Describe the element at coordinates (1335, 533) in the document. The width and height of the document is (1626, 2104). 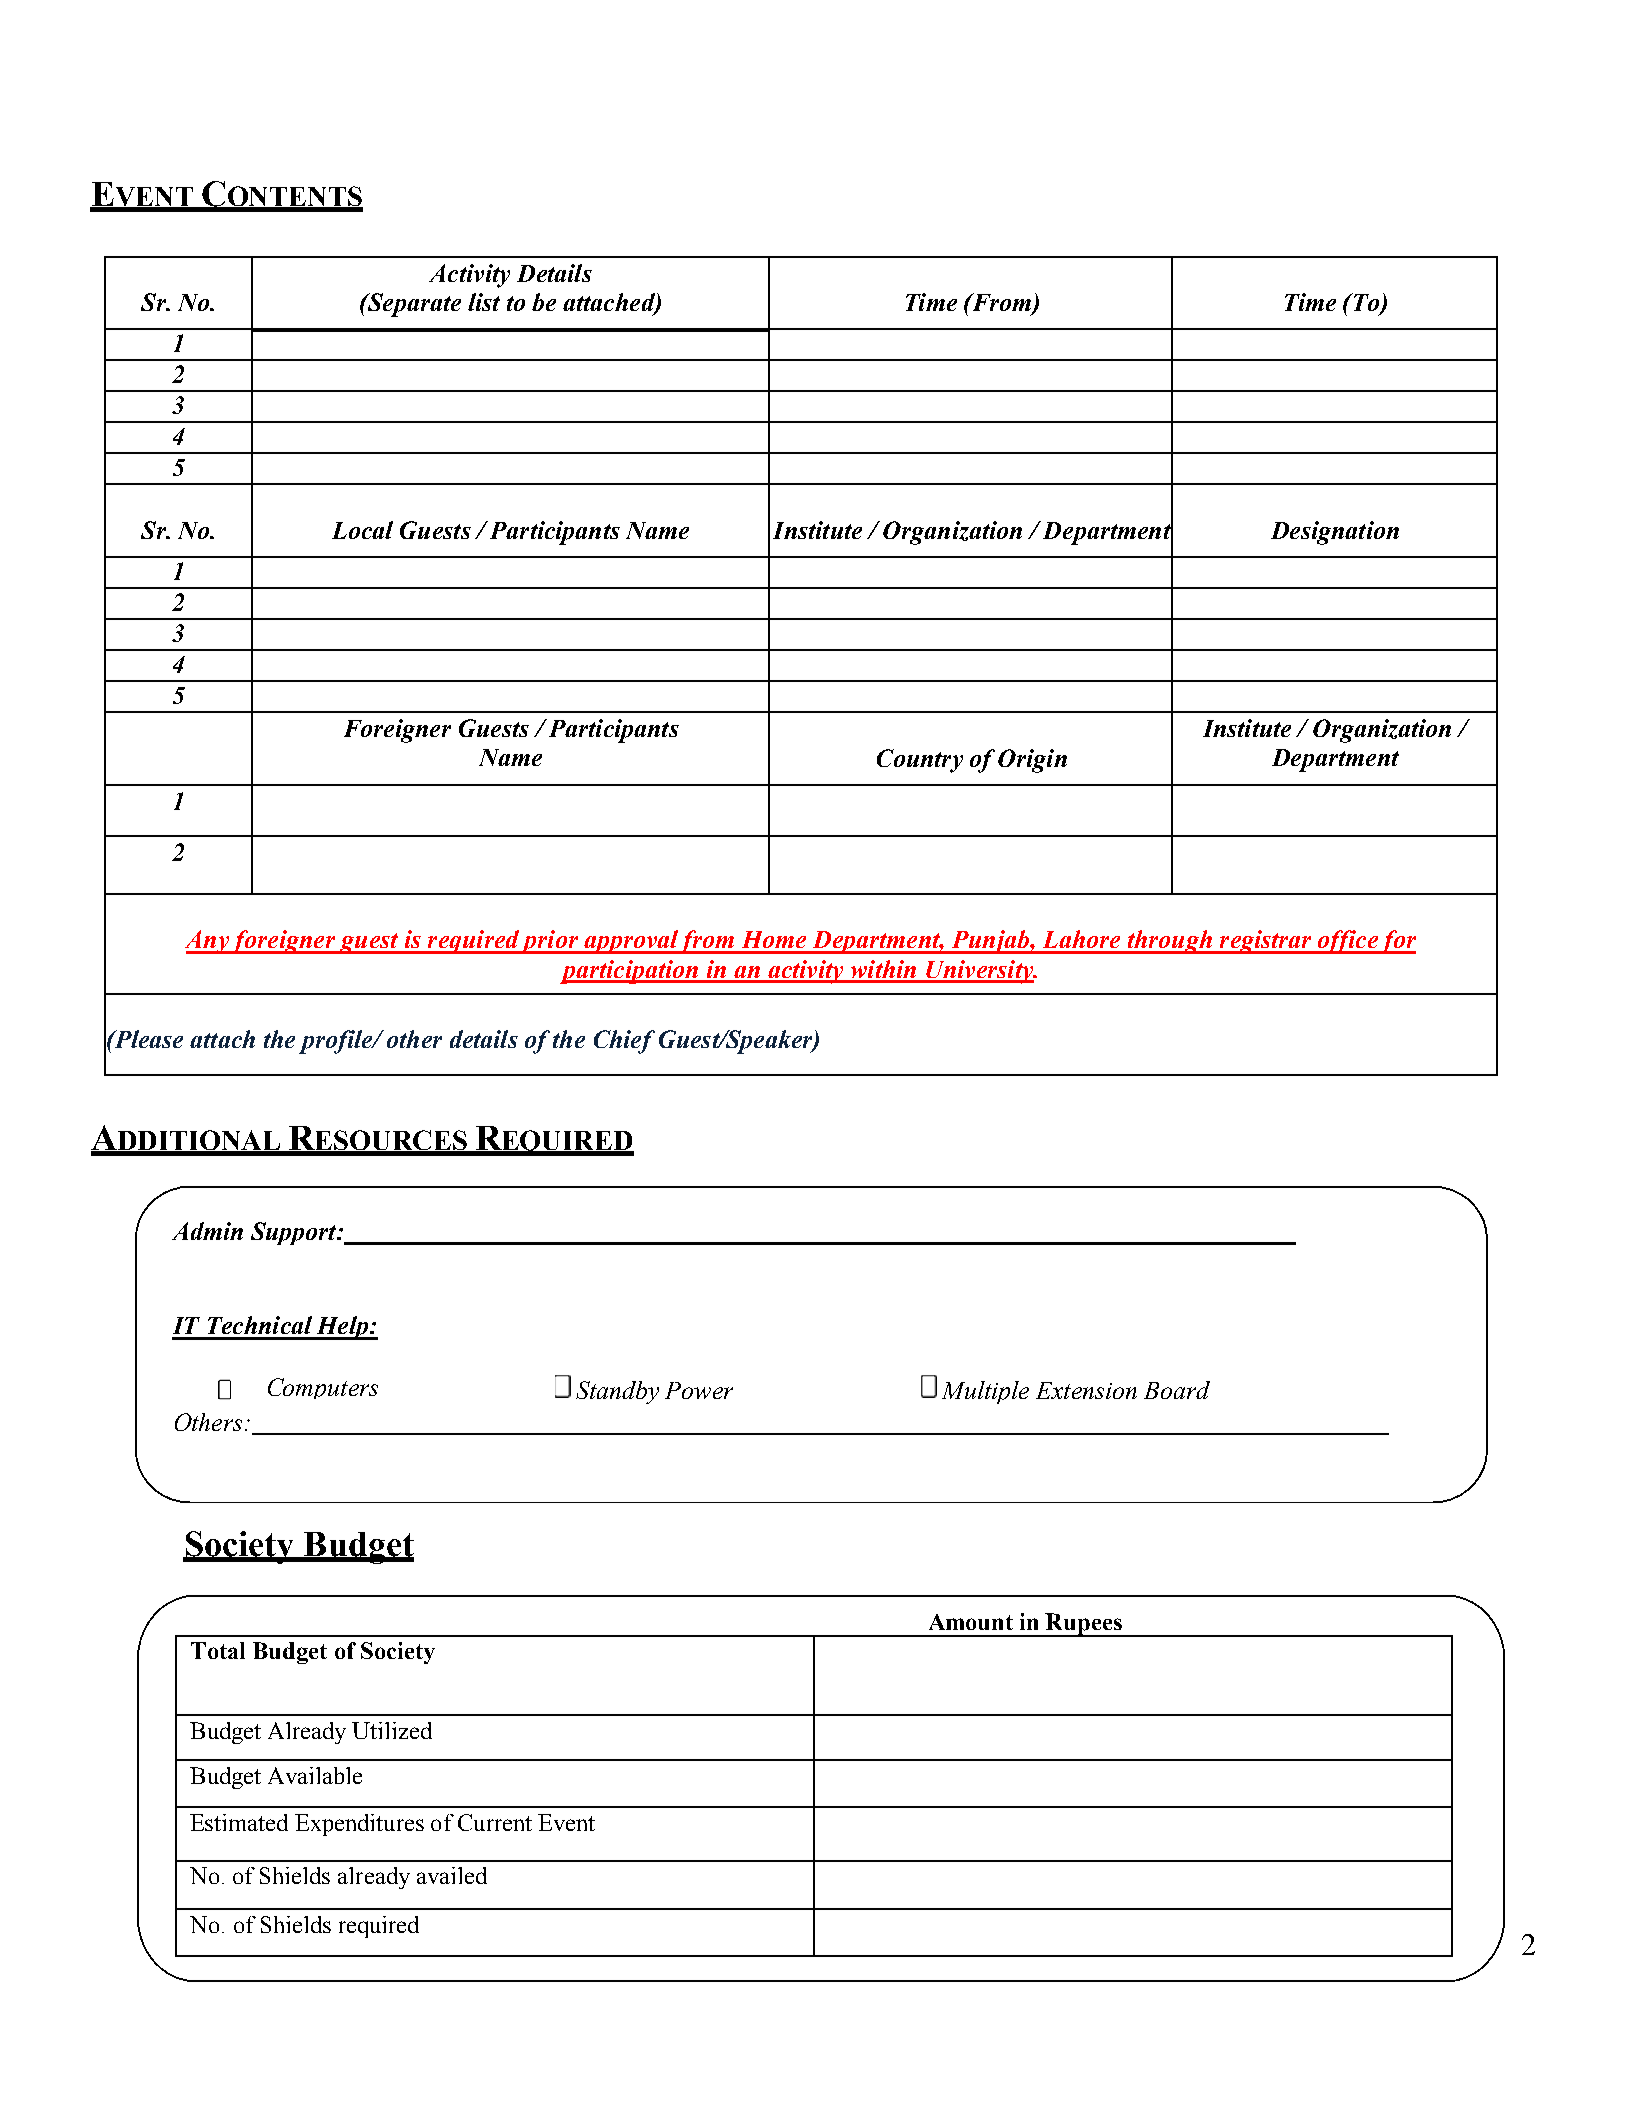
I see `Designation` at that location.
